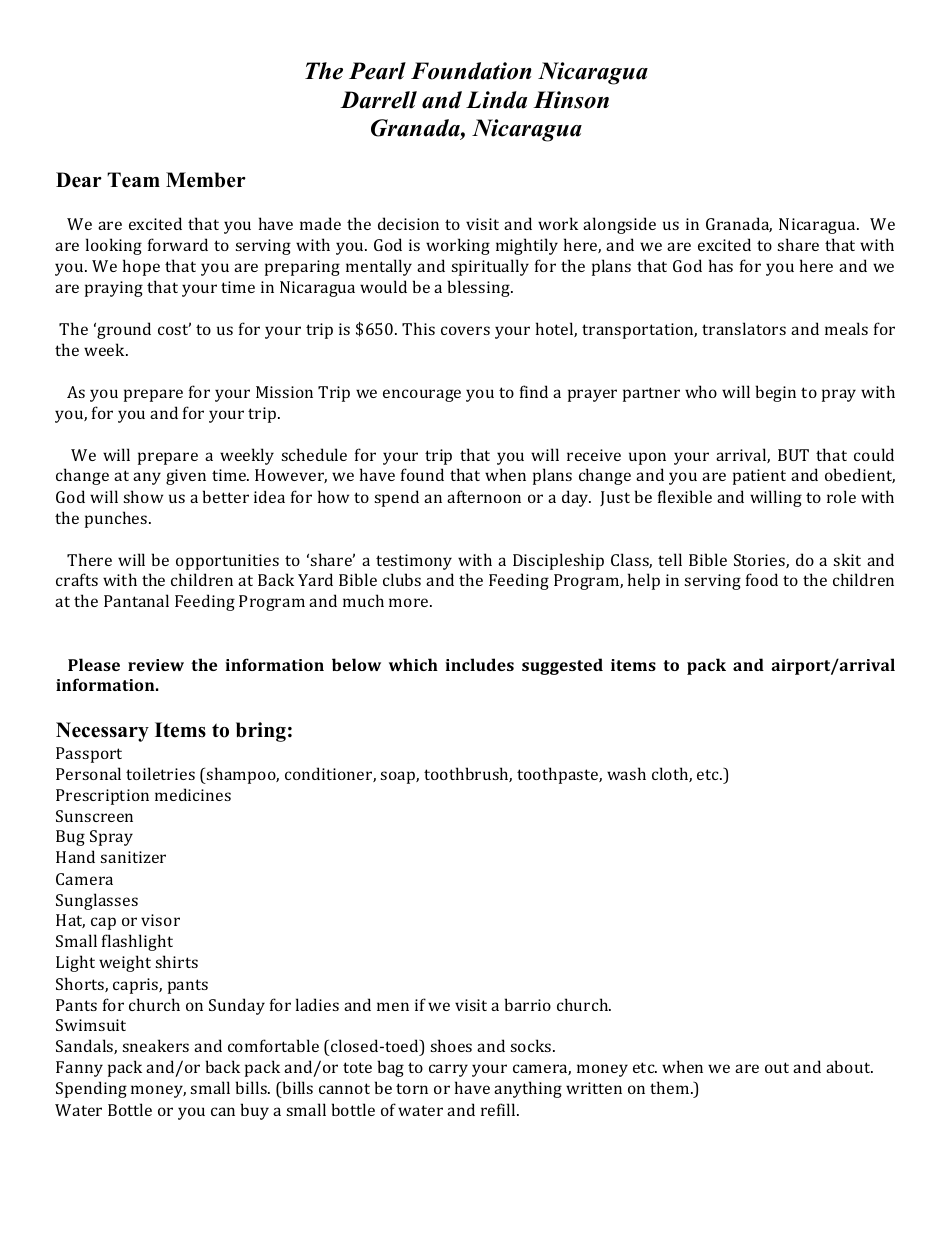 The height and width of the page is (1233, 952). Describe the element at coordinates (186, 477) in the page. I see `given` at that location.
